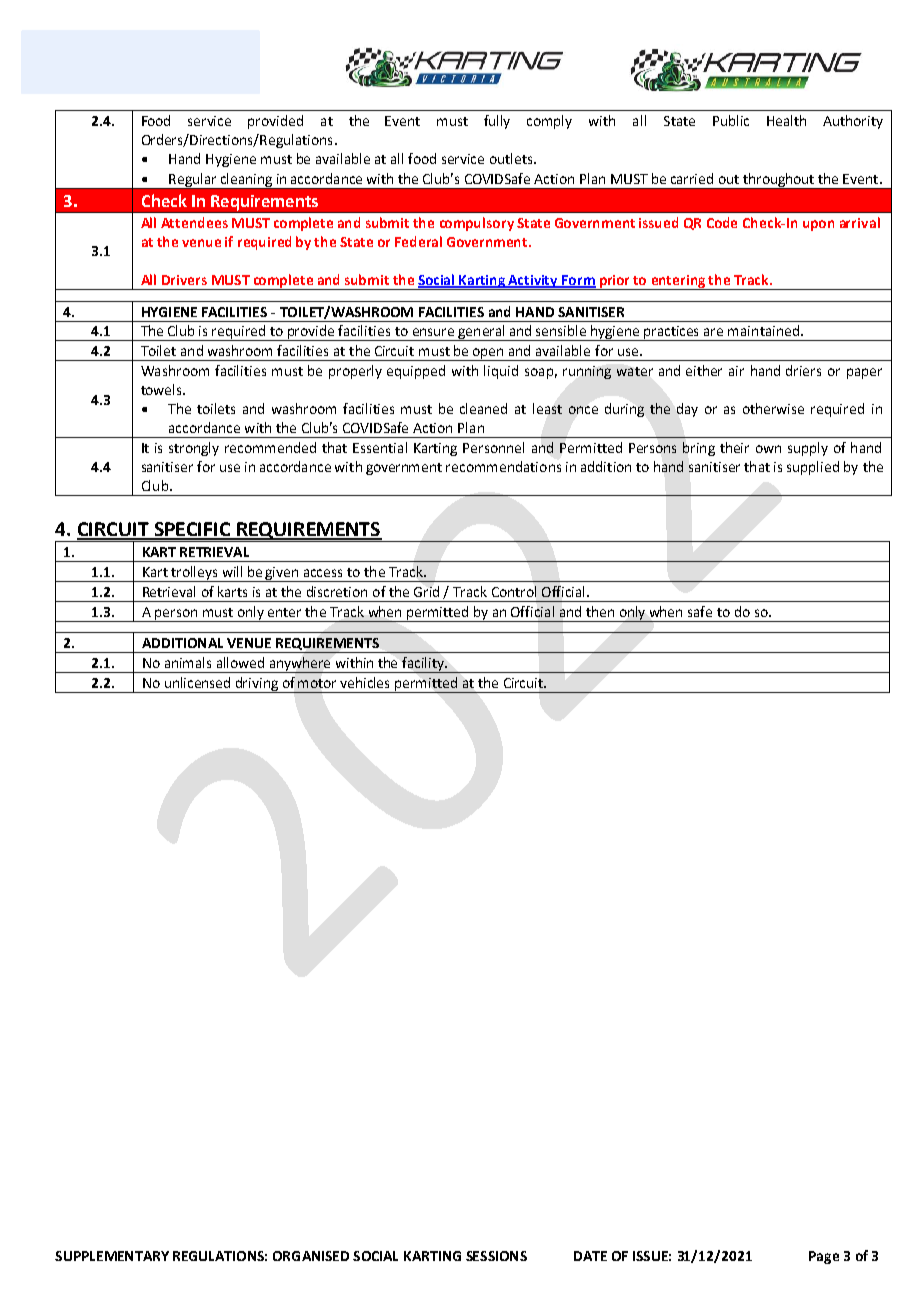 Image resolution: width=924 pixels, height=1308 pixels. I want to click on Health, so click(786, 120).
